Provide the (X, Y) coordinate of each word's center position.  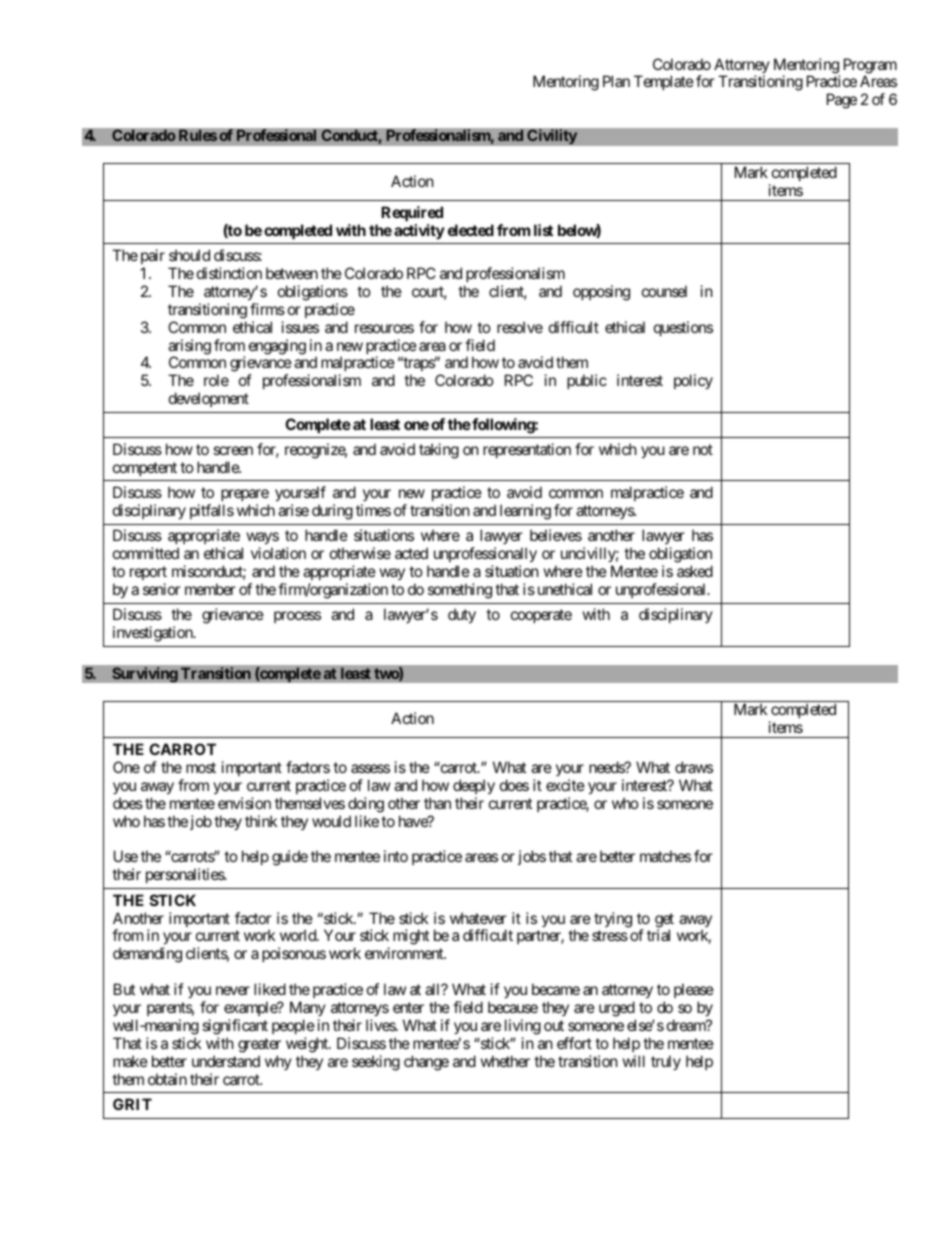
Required (412, 213)
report (148, 575)
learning (525, 512)
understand (226, 1061)
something (460, 591)
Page (842, 101)
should (189, 255)
